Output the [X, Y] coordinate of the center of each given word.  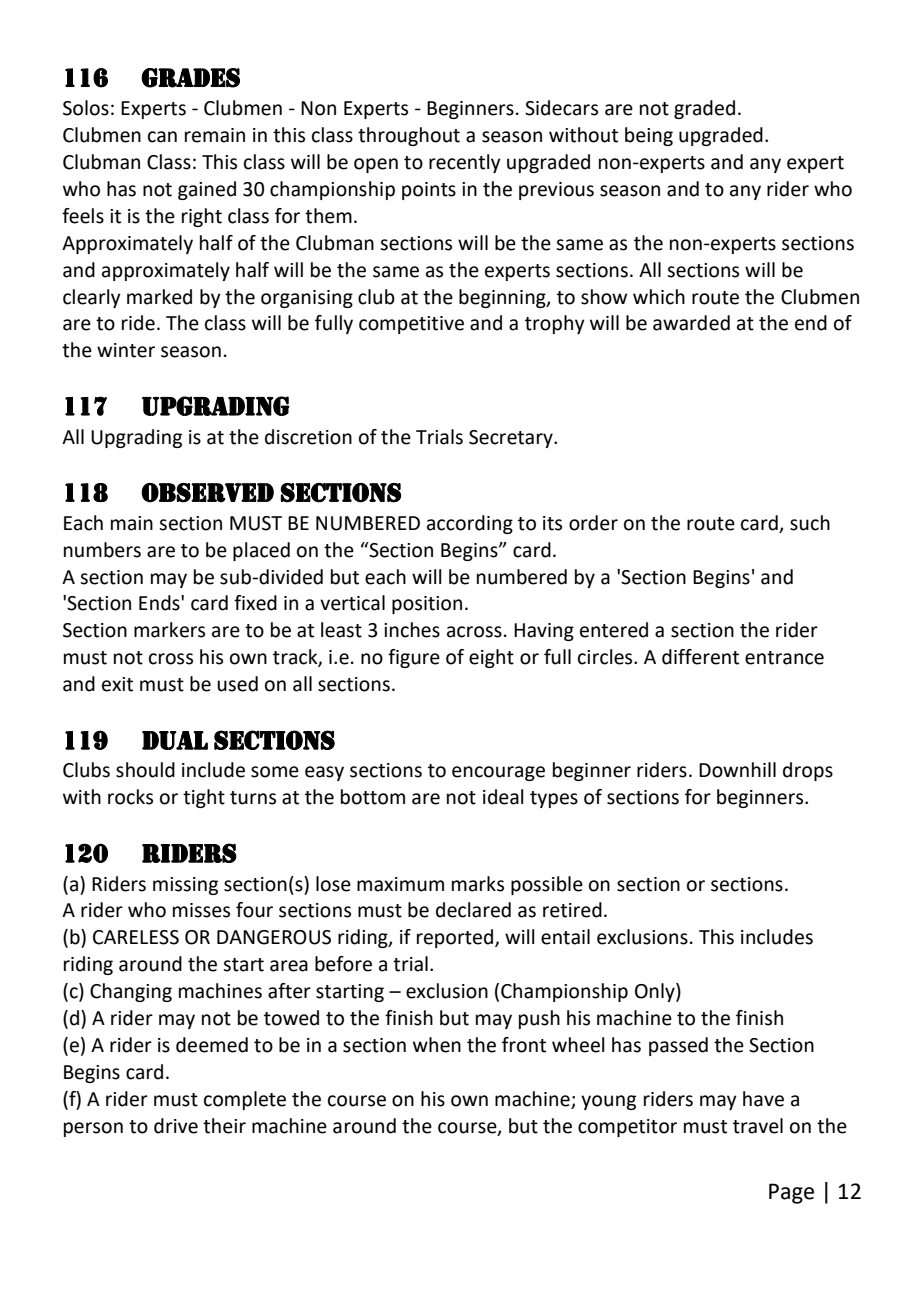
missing [185, 886]
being [649, 136]
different [700, 657]
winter [126, 350]
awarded [691, 323]
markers [169, 630]
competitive [411, 325]
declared [473, 910]
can [162, 137]
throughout [409, 136]
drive [176, 1126]
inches [412, 630]
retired [572, 910]
